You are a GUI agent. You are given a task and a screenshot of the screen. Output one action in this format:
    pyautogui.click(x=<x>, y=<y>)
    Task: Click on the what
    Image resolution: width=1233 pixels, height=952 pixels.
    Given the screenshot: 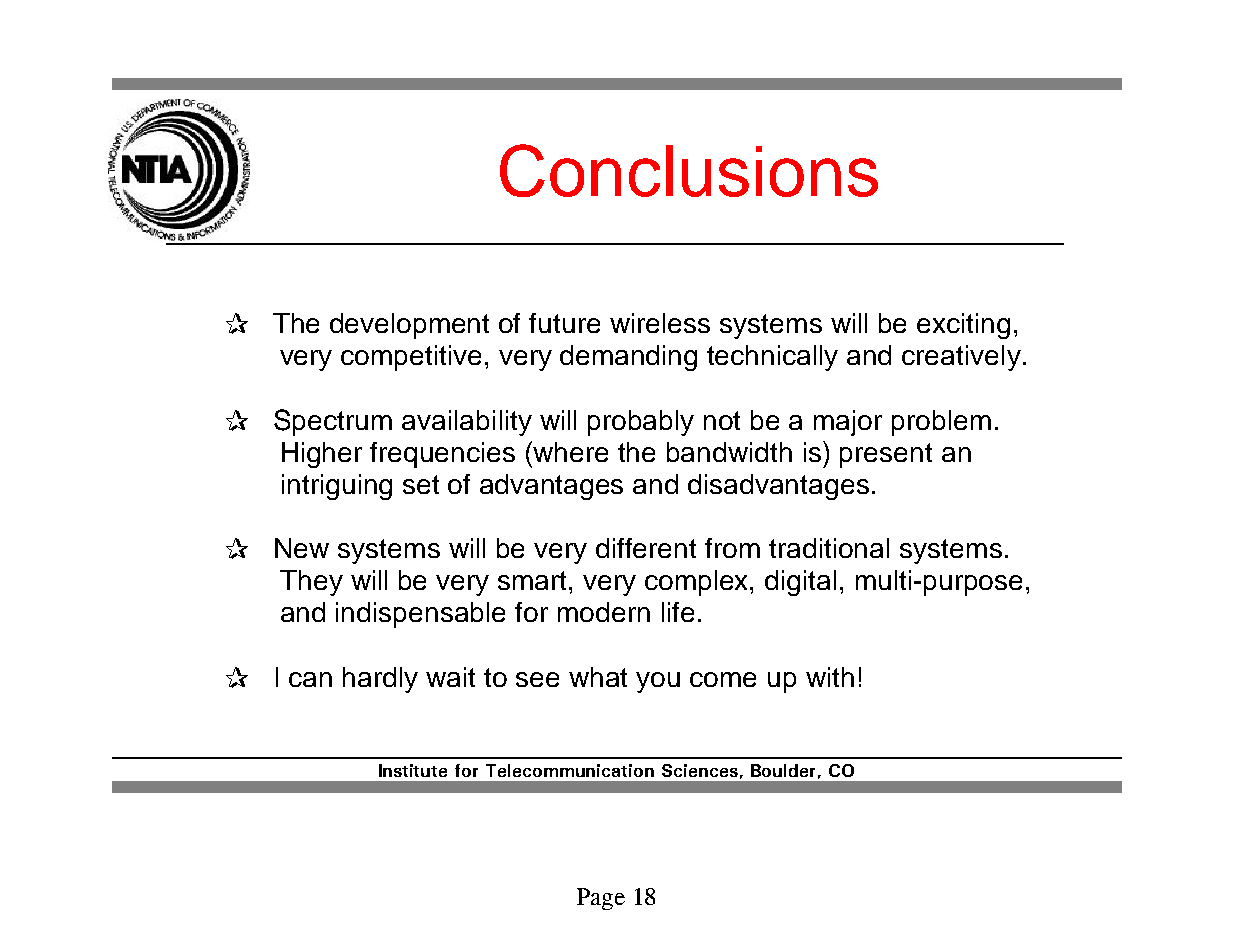 What is the action you would take?
    pyautogui.click(x=598, y=677)
